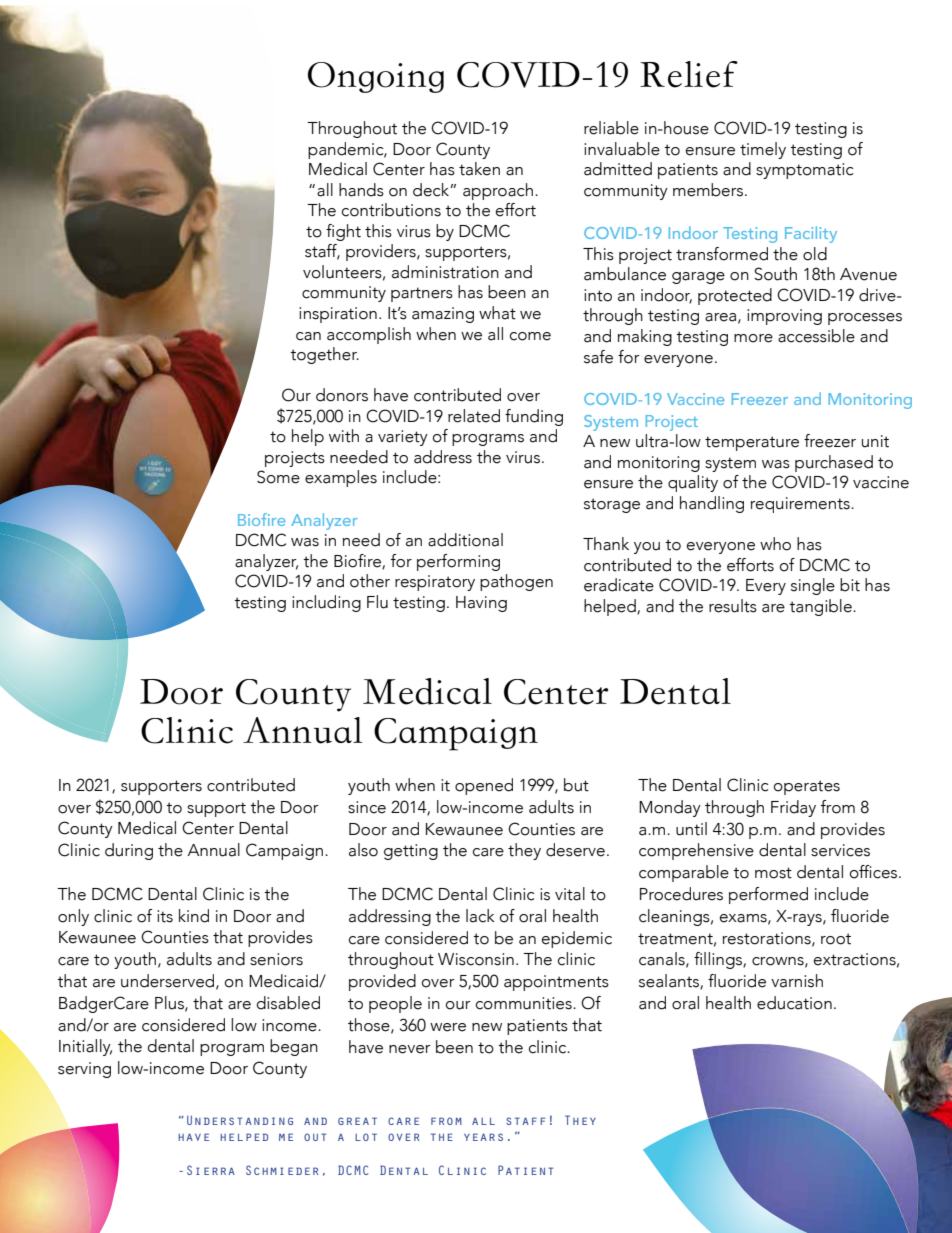 This screenshot has height=1233, width=952. What do you see at coordinates (497, 313) in the screenshot?
I see `what` at bounding box center [497, 313].
